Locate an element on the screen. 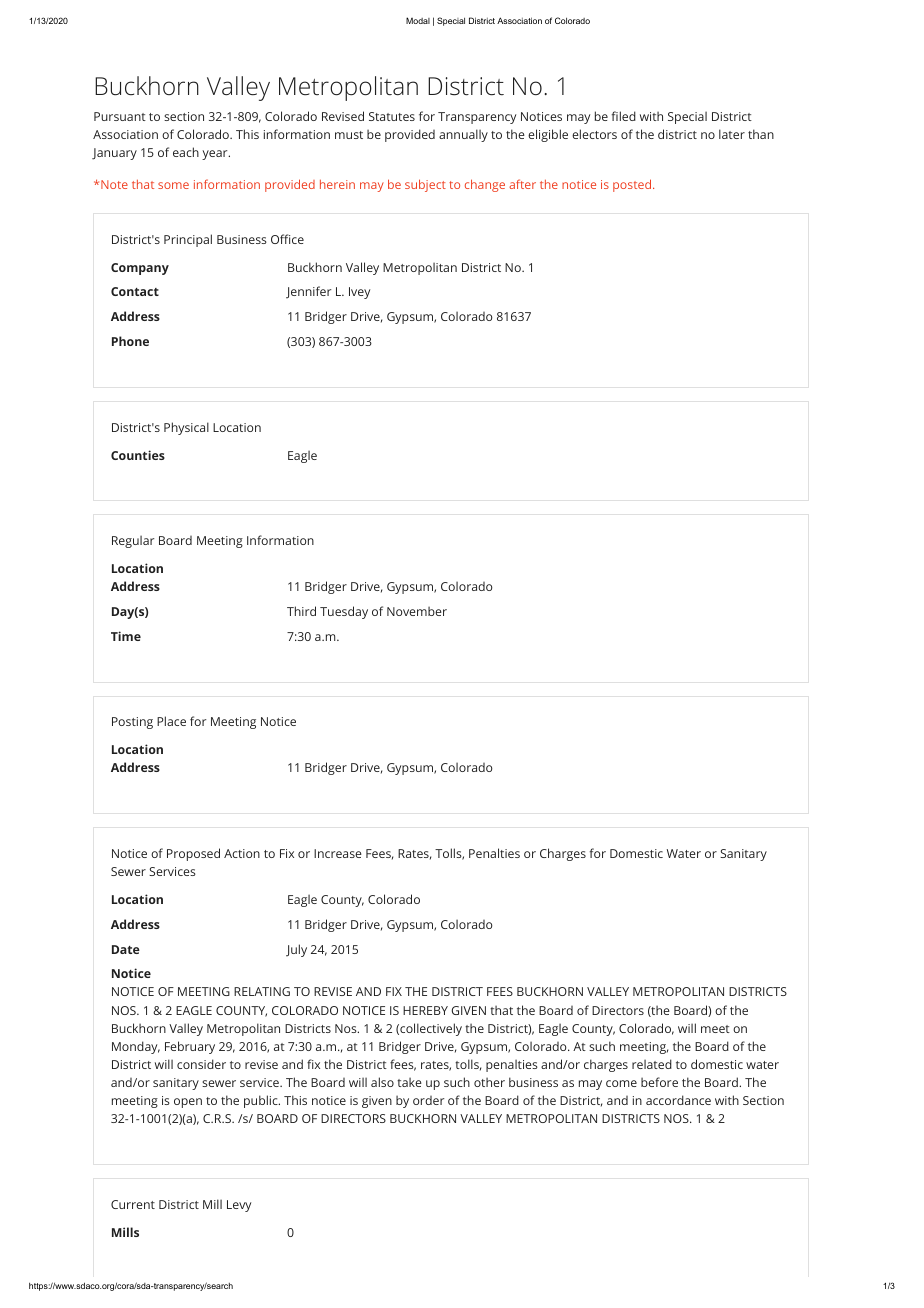  Principal is located at coordinates (188, 240).
